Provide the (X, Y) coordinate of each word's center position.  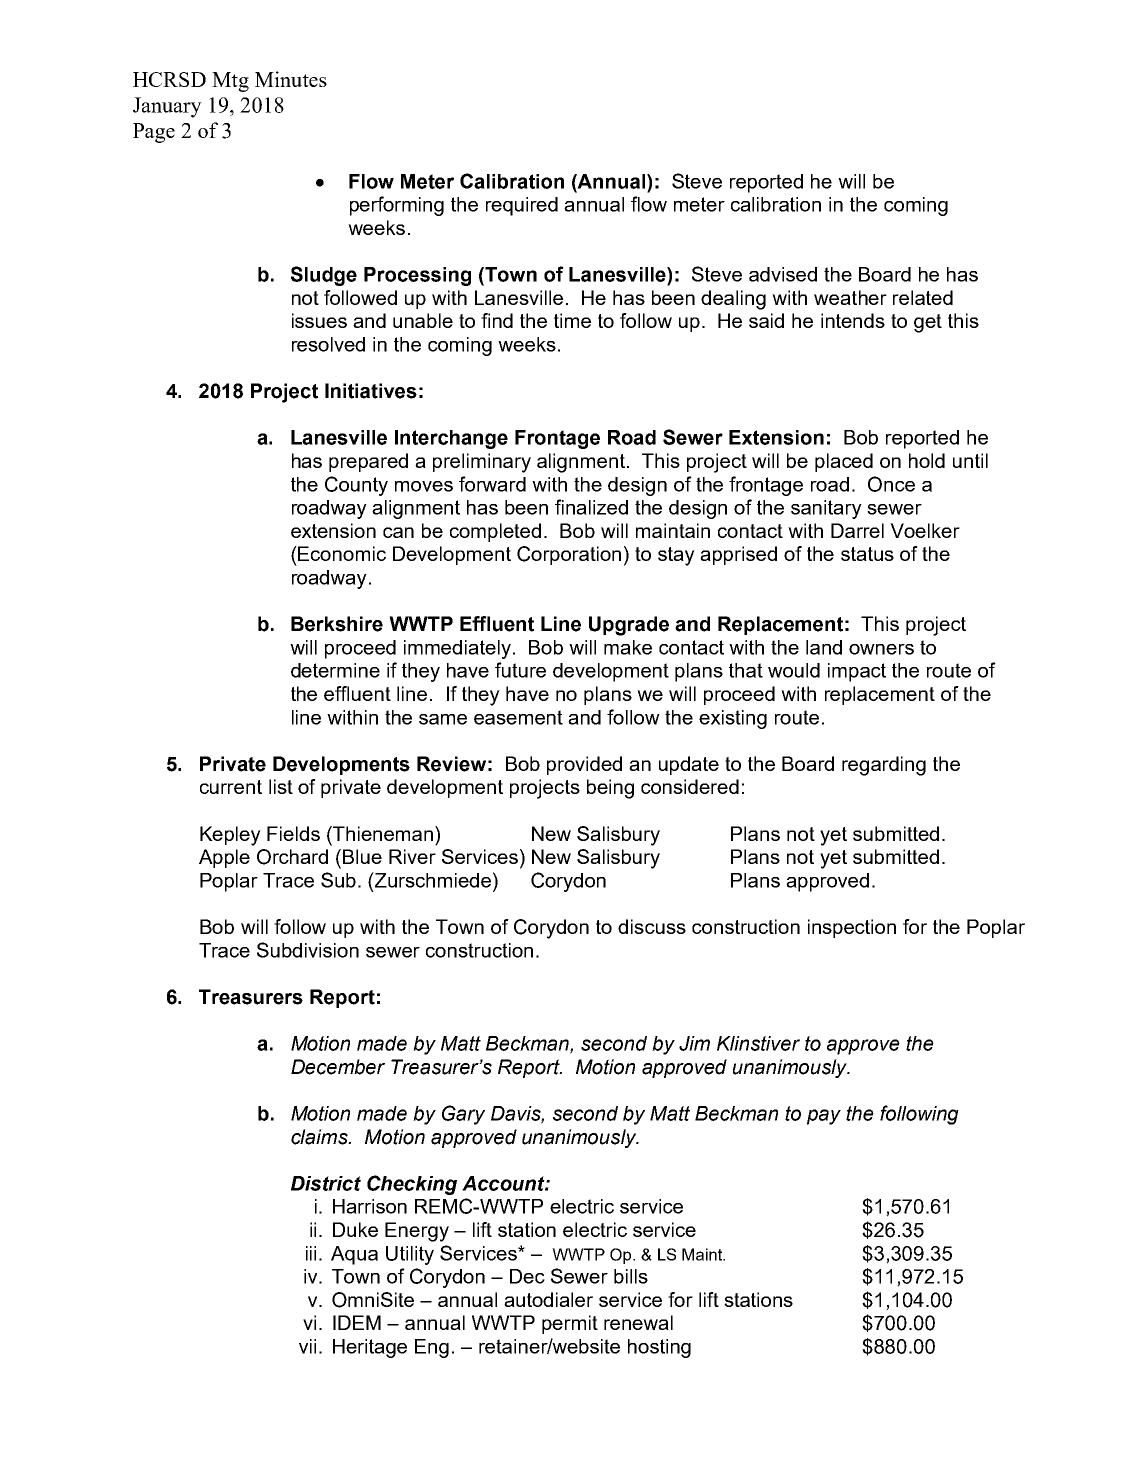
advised (783, 274)
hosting (659, 1348)
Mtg (230, 82)
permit (570, 1324)
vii (307, 1346)
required (522, 206)
